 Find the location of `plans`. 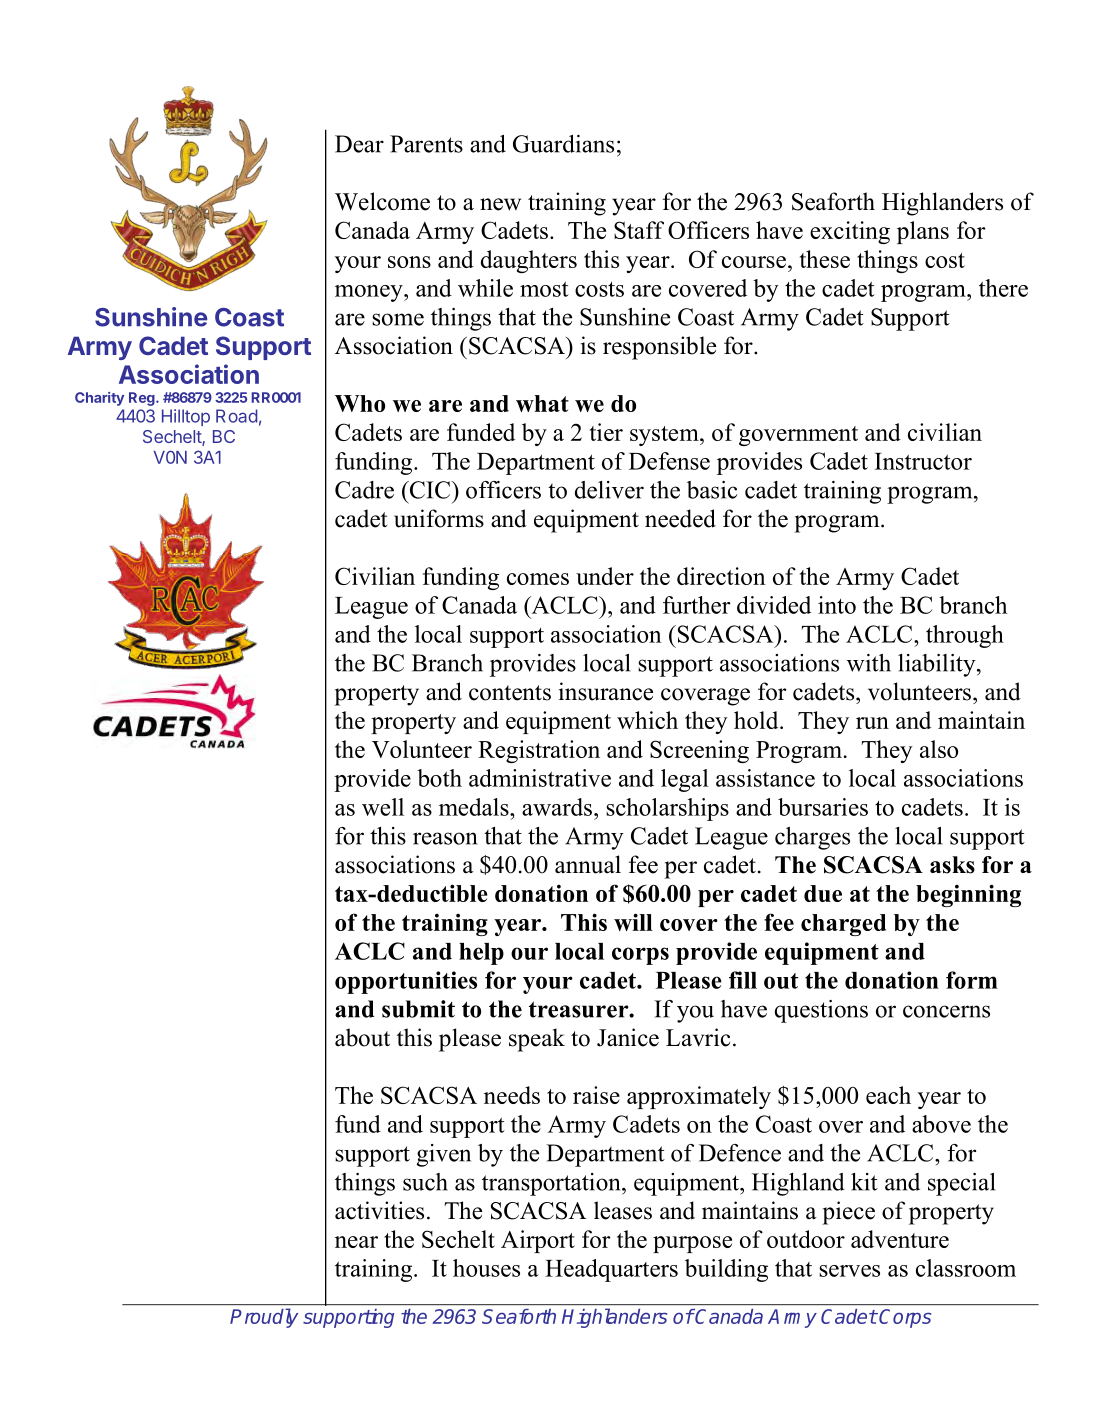

plans is located at coordinates (923, 232).
